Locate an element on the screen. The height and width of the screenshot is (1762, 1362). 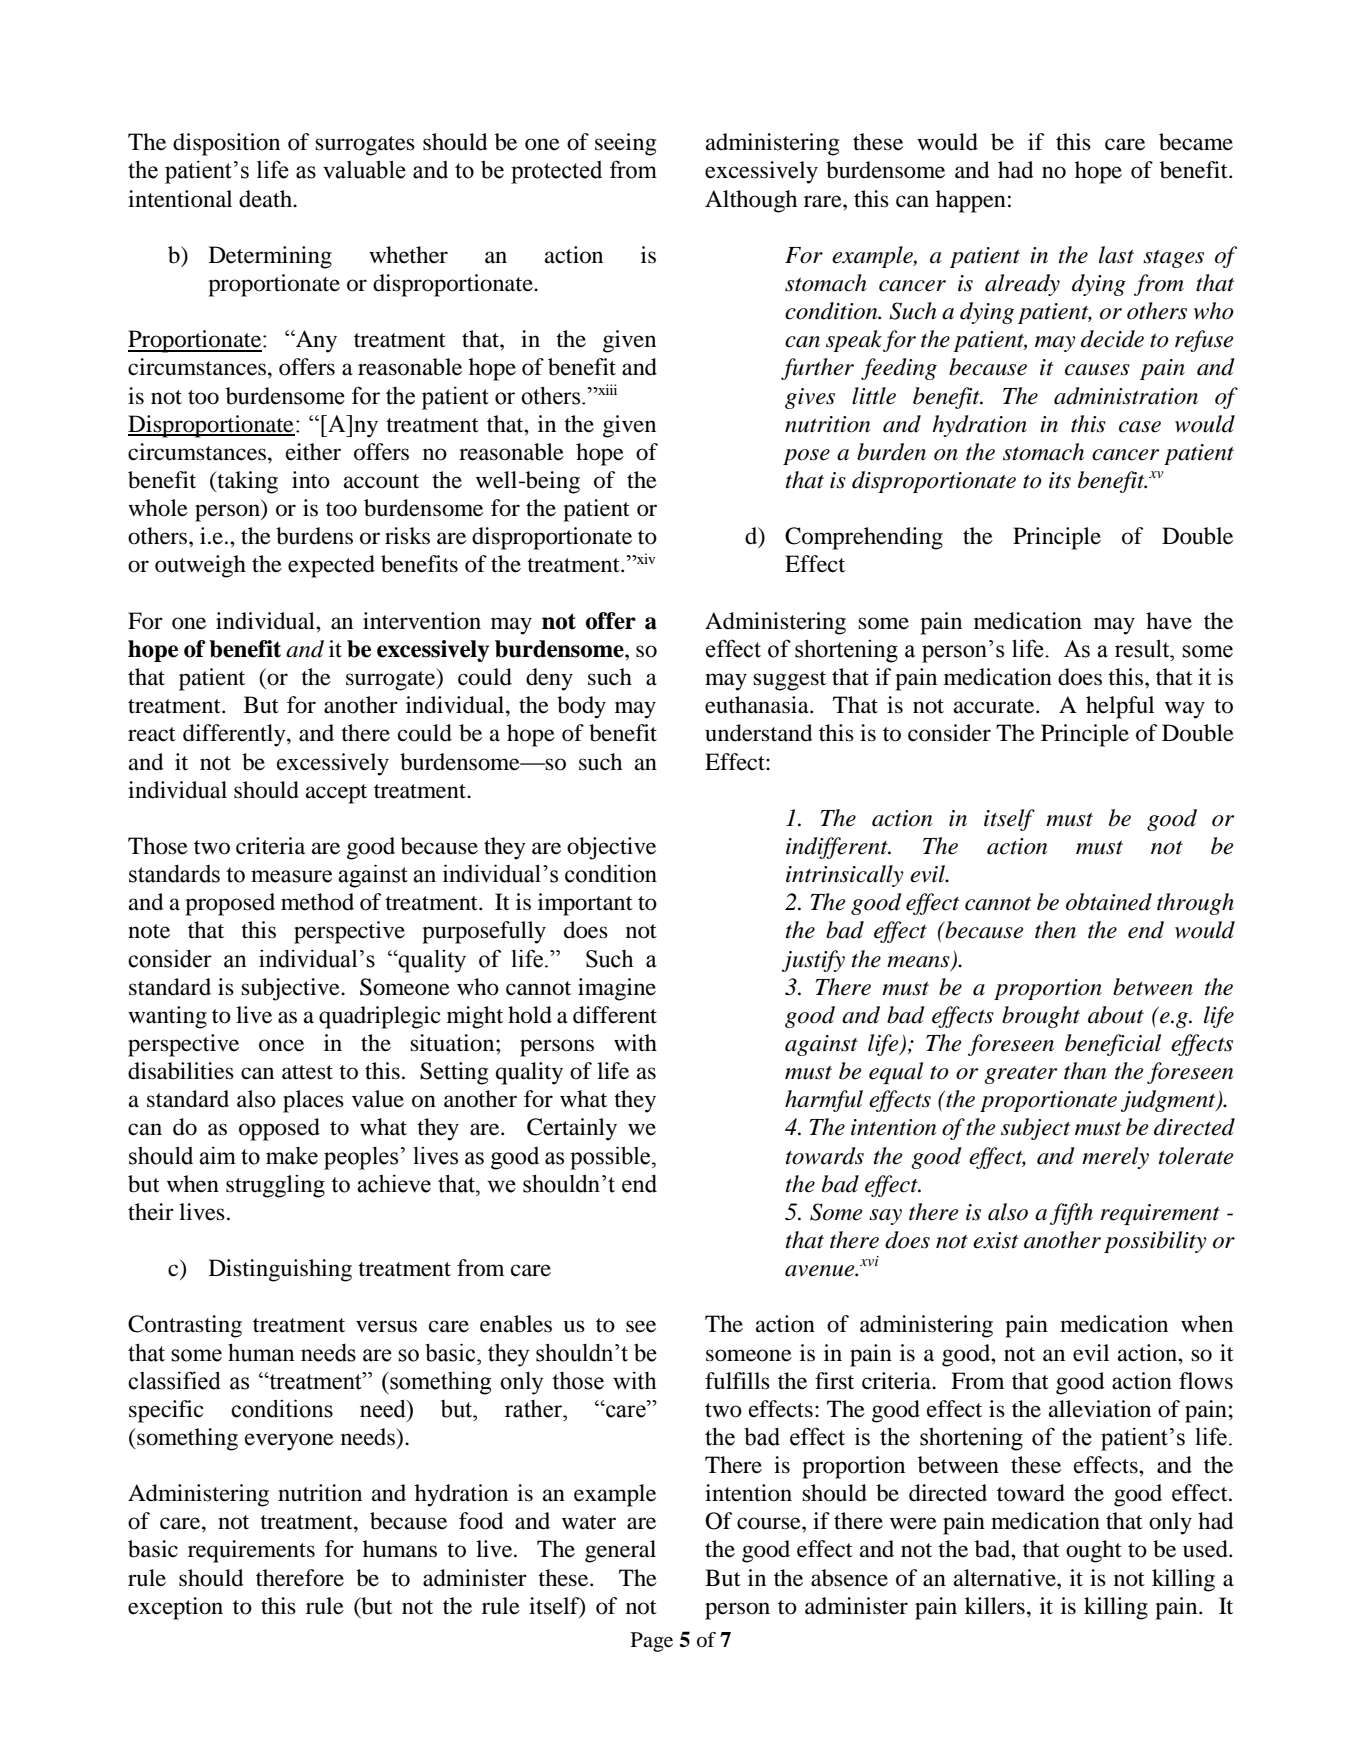
Although is located at coordinates (751, 201).
